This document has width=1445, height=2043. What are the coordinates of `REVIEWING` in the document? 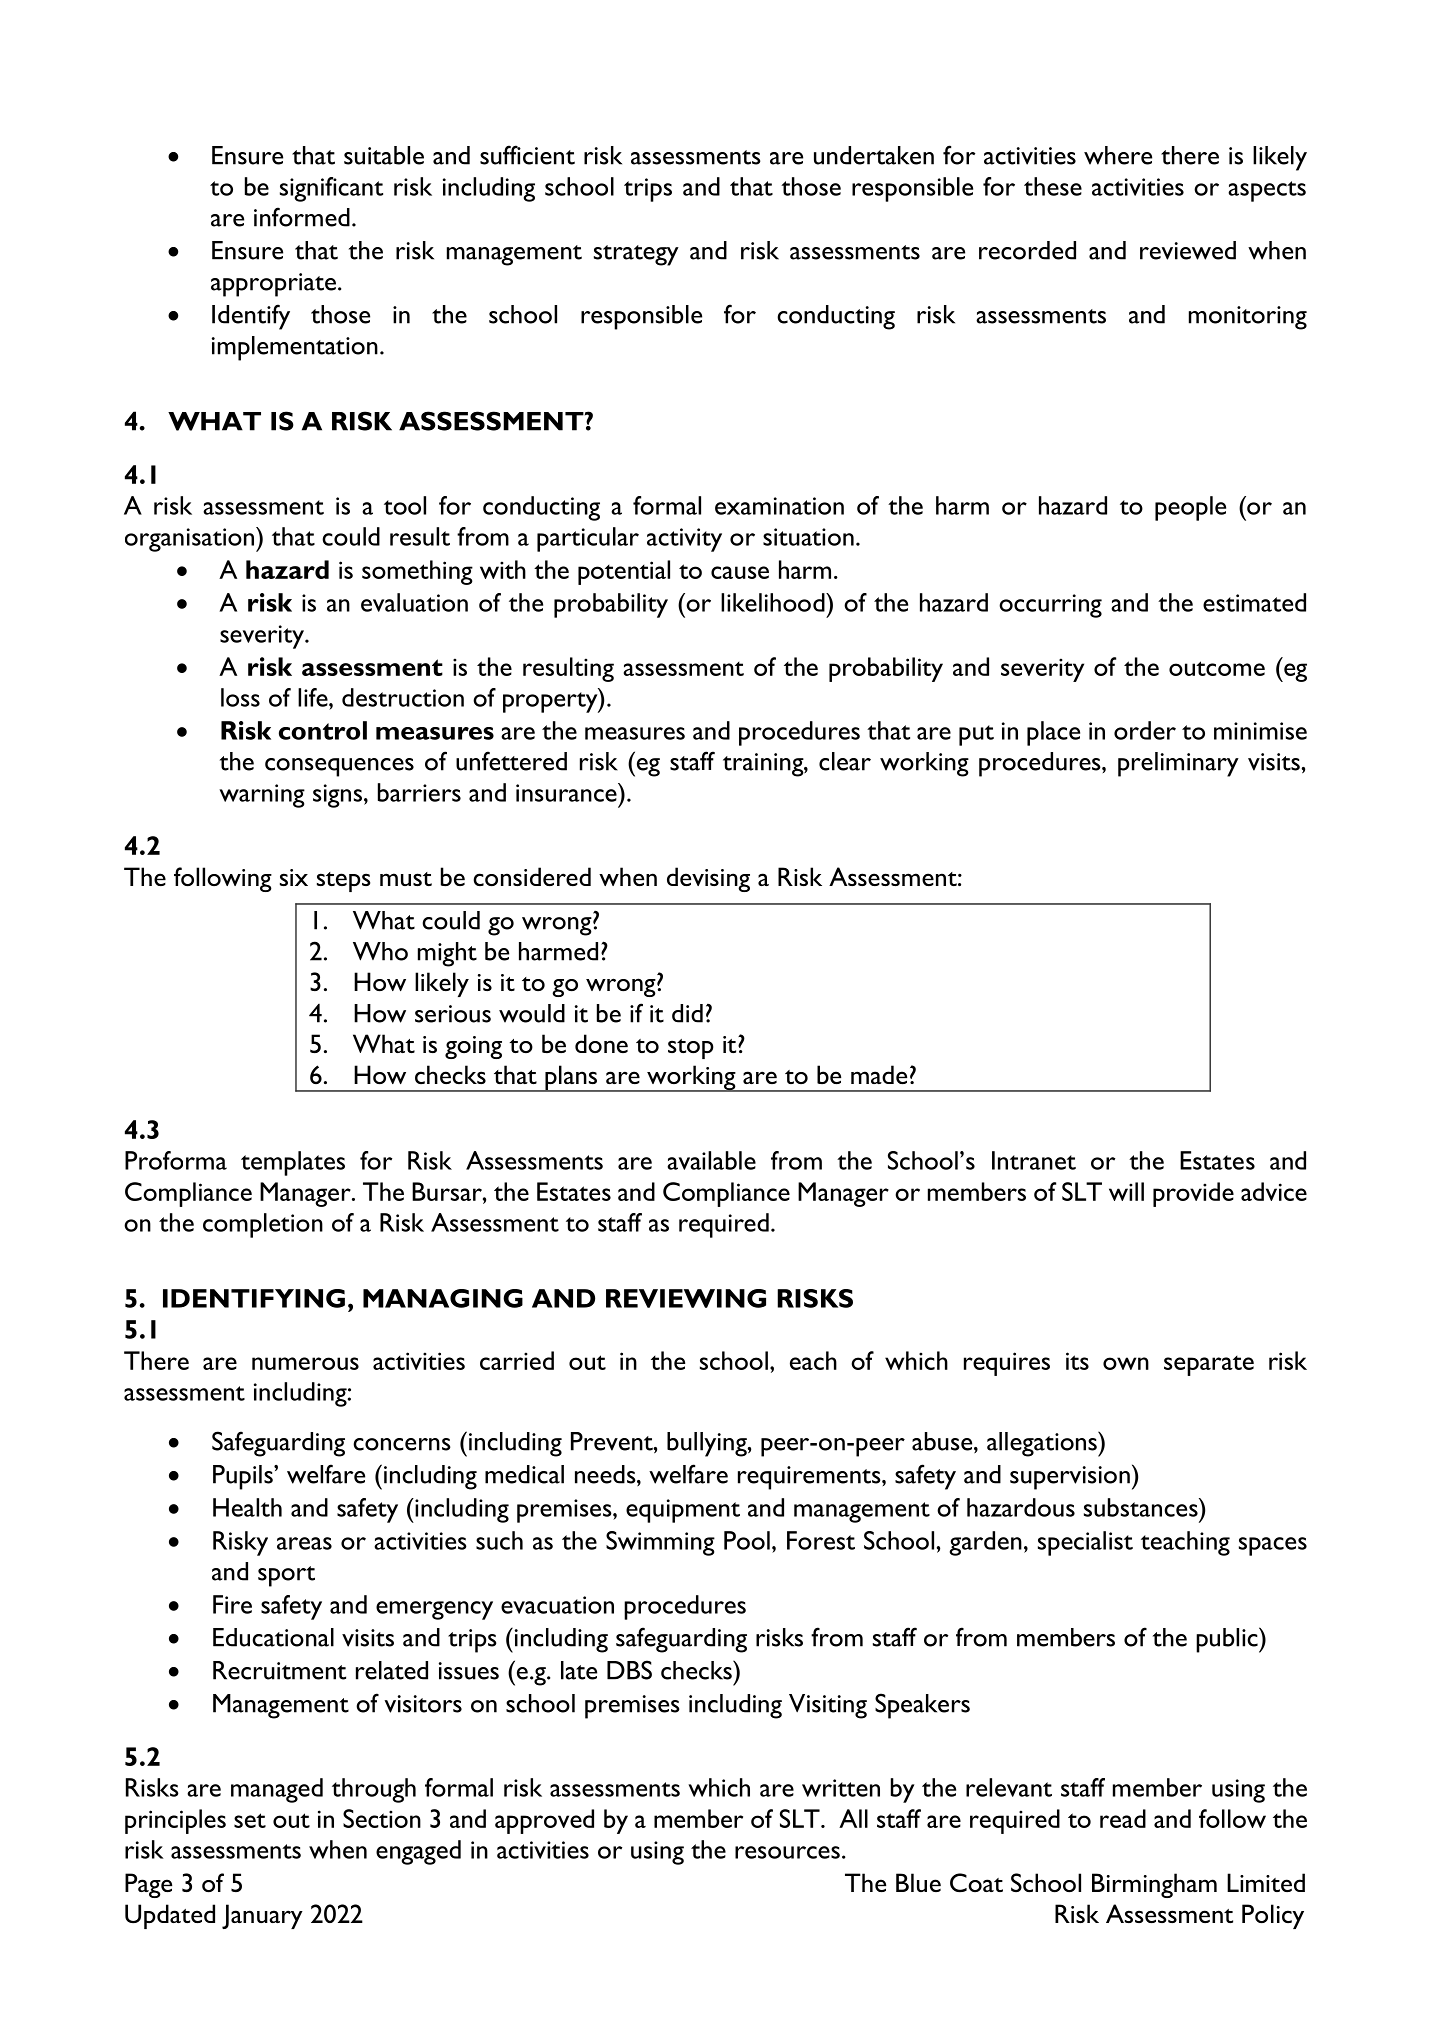 It's located at (686, 1298).
